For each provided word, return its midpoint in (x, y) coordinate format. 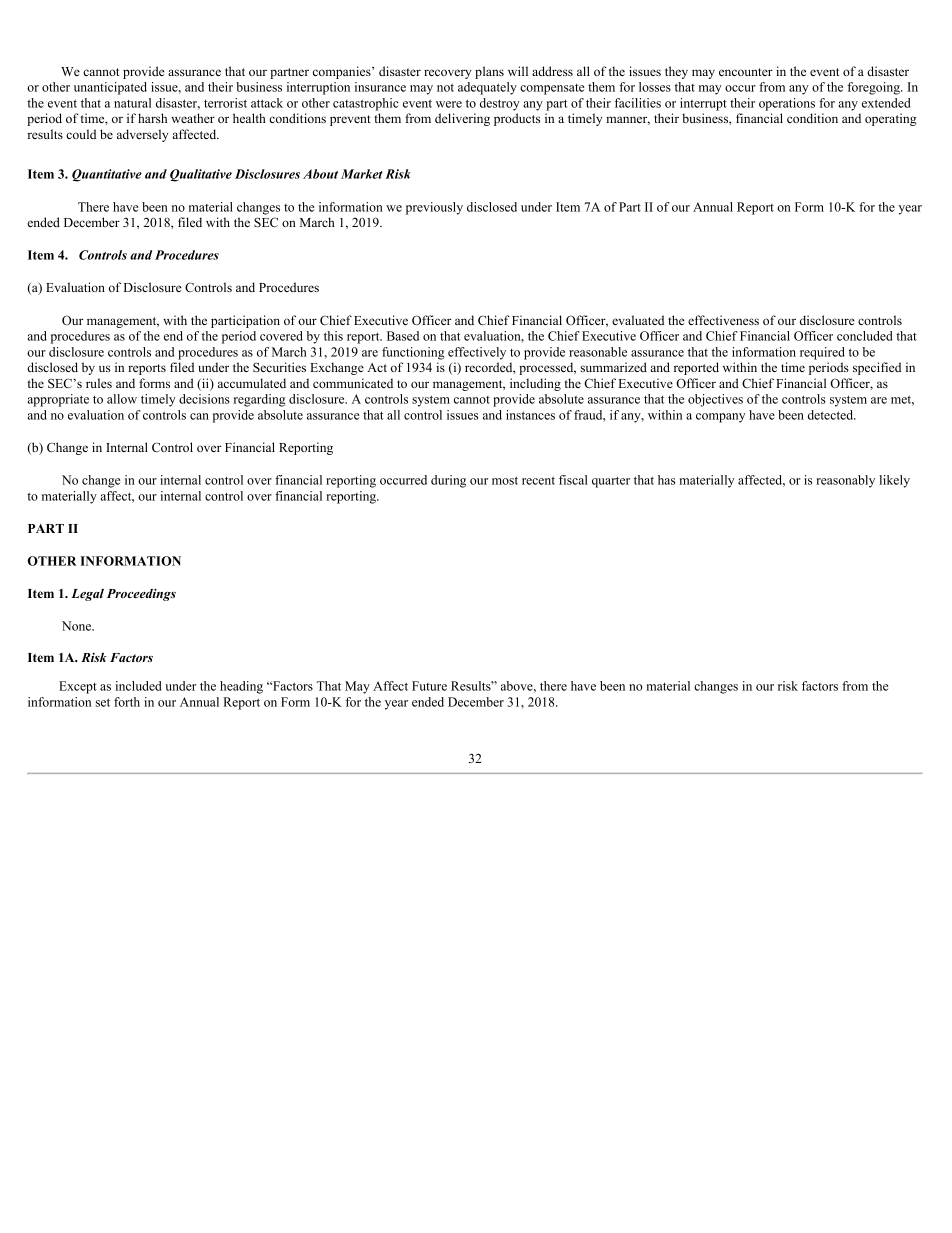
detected (832, 415)
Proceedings (141, 594)
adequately (487, 88)
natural (132, 103)
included (139, 686)
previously (434, 208)
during (448, 481)
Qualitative (201, 175)
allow (122, 399)
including (535, 384)
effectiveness (723, 320)
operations (787, 104)
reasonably (845, 481)
